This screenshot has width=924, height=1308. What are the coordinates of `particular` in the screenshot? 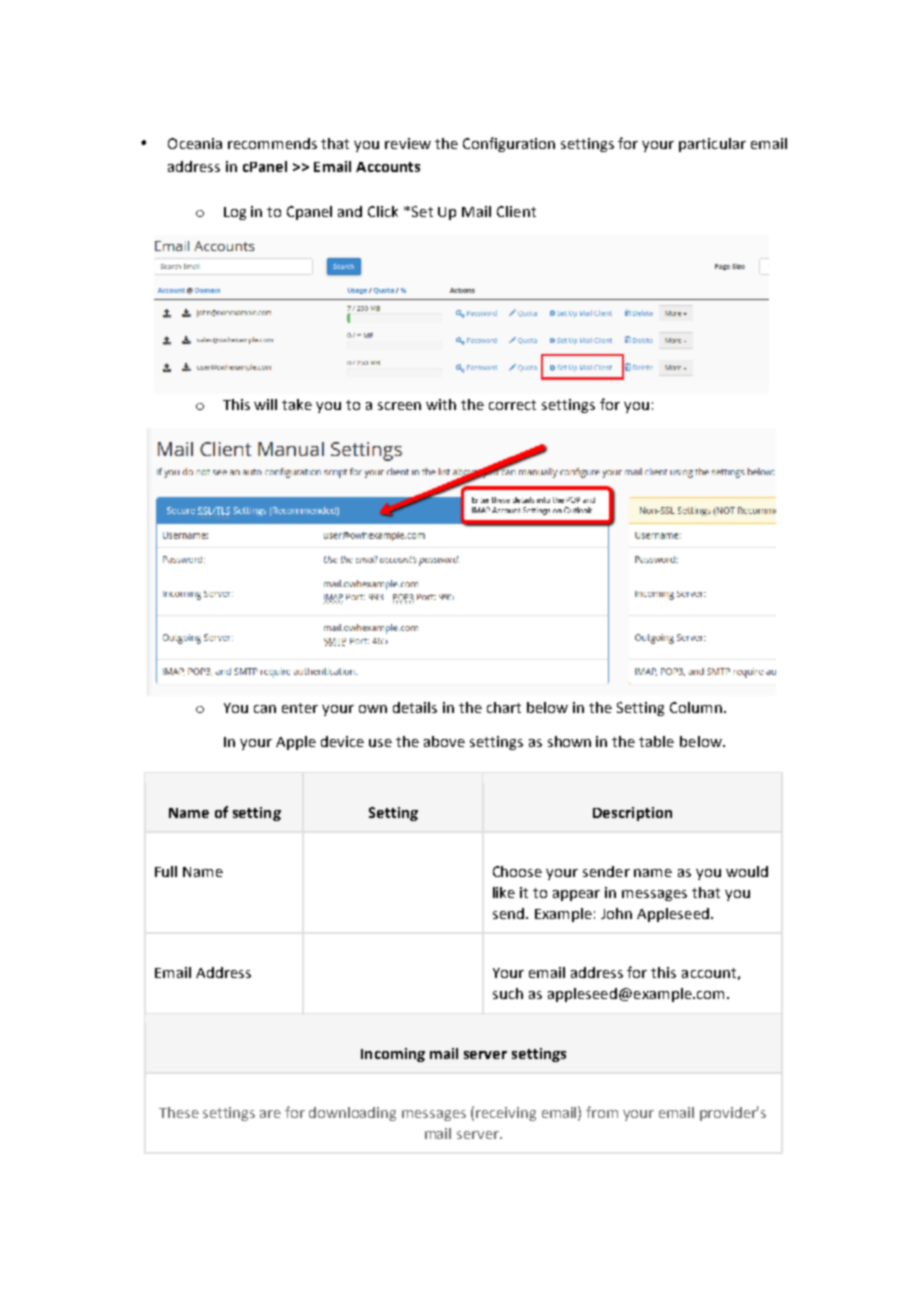 It's located at (712, 145).
